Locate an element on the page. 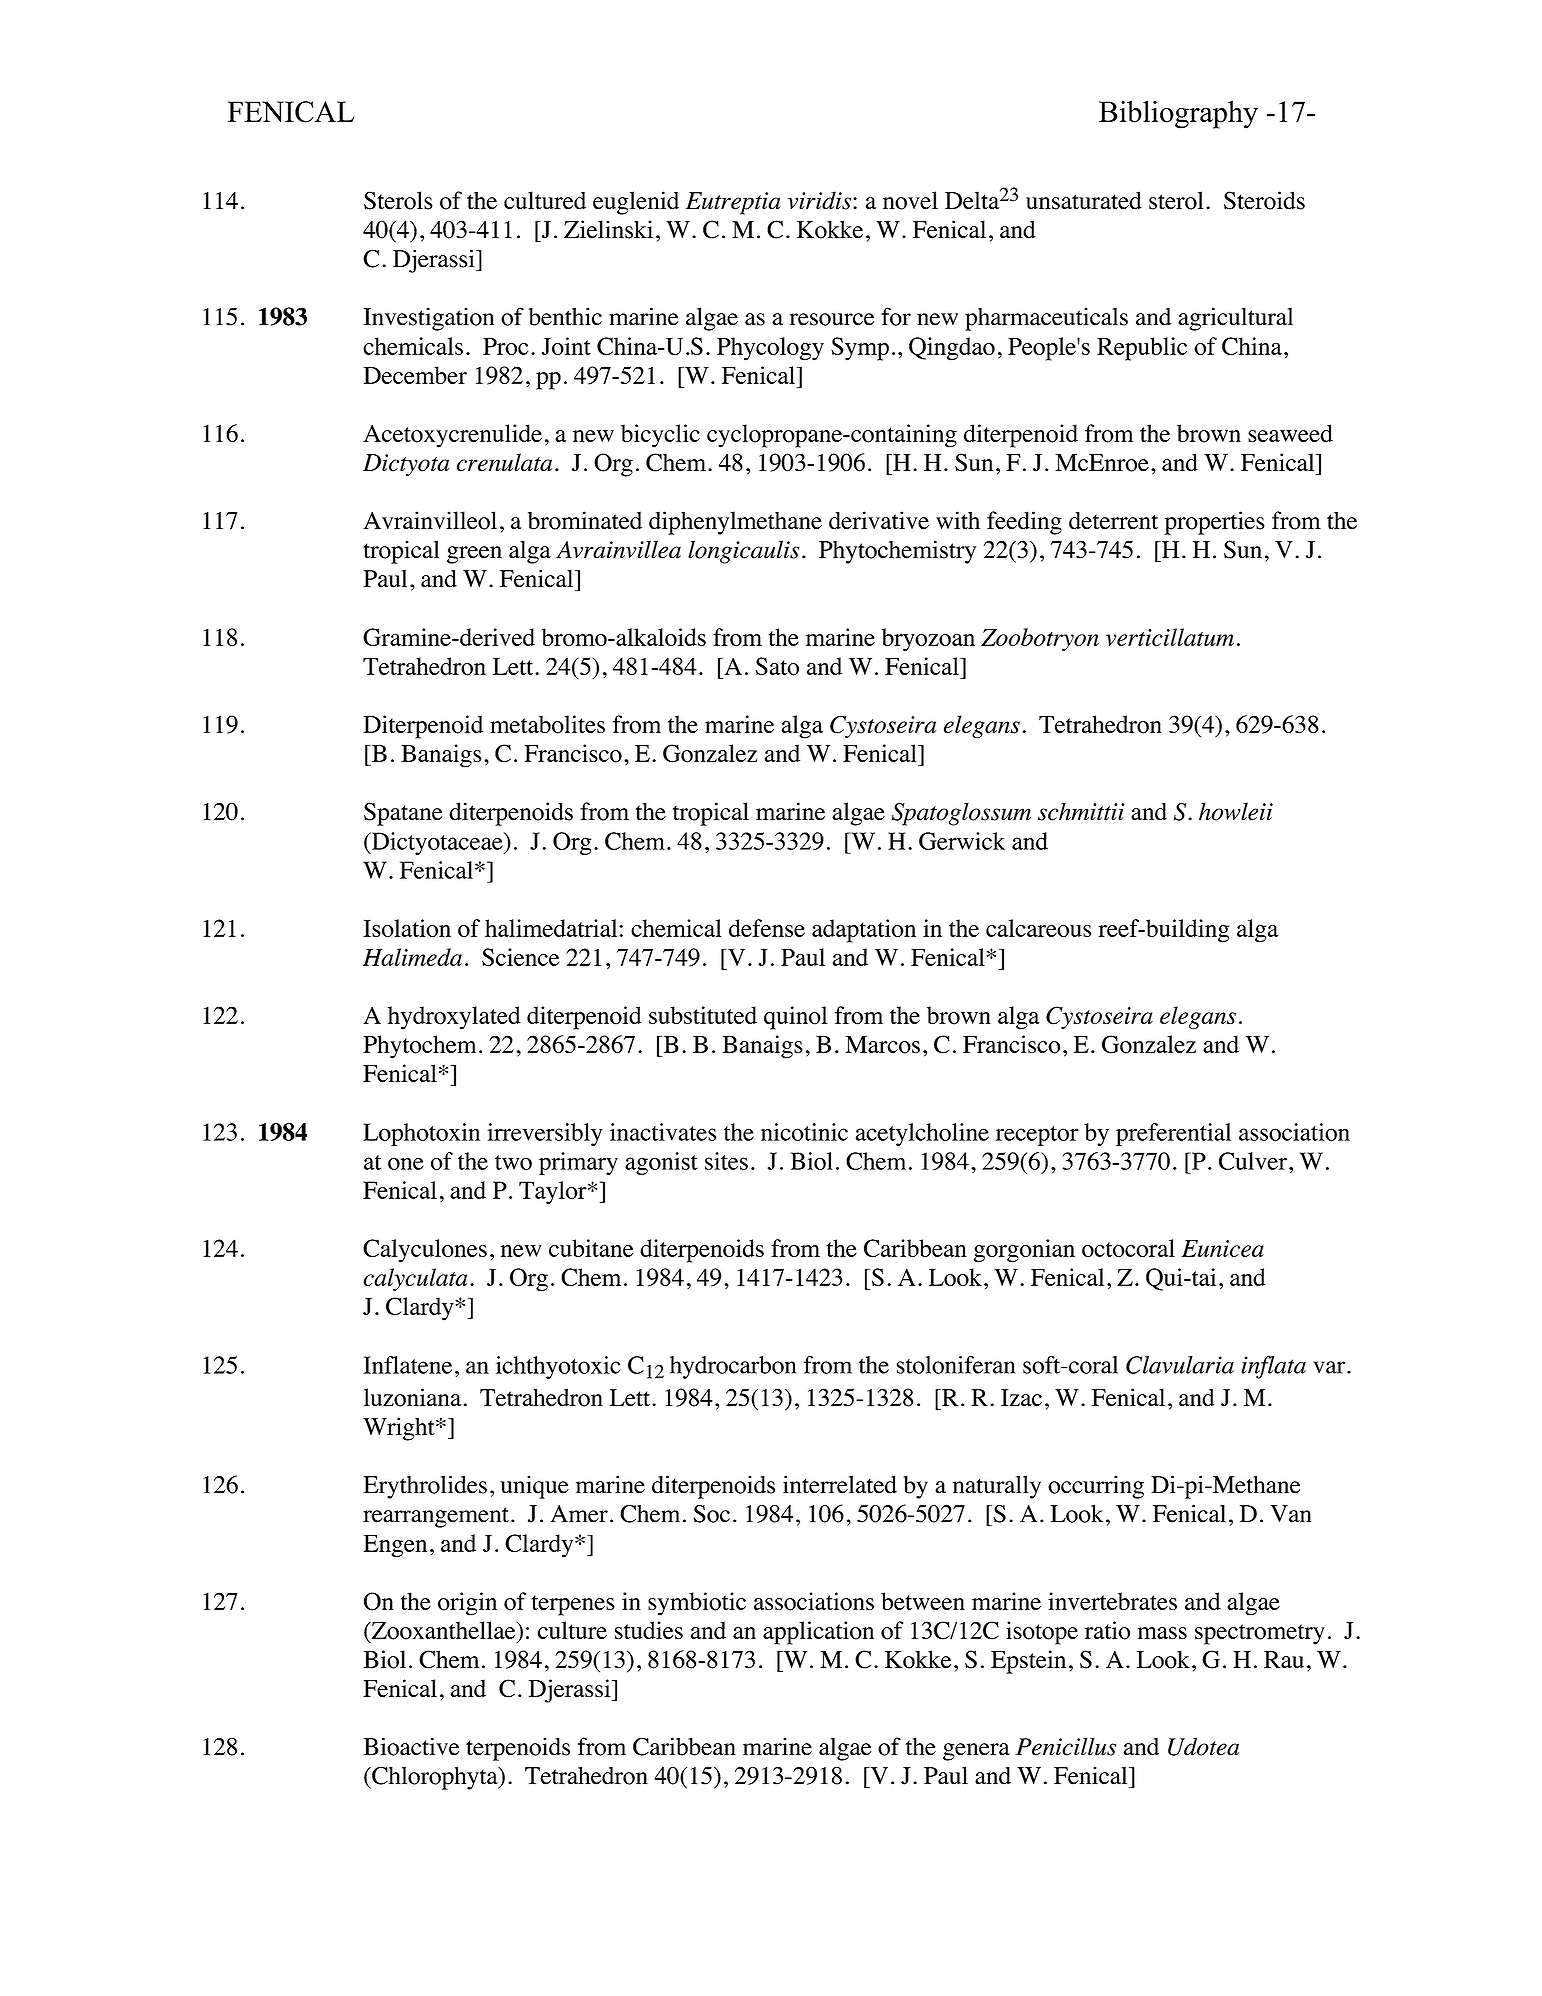  calcareous is located at coordinates (1039, 928).
